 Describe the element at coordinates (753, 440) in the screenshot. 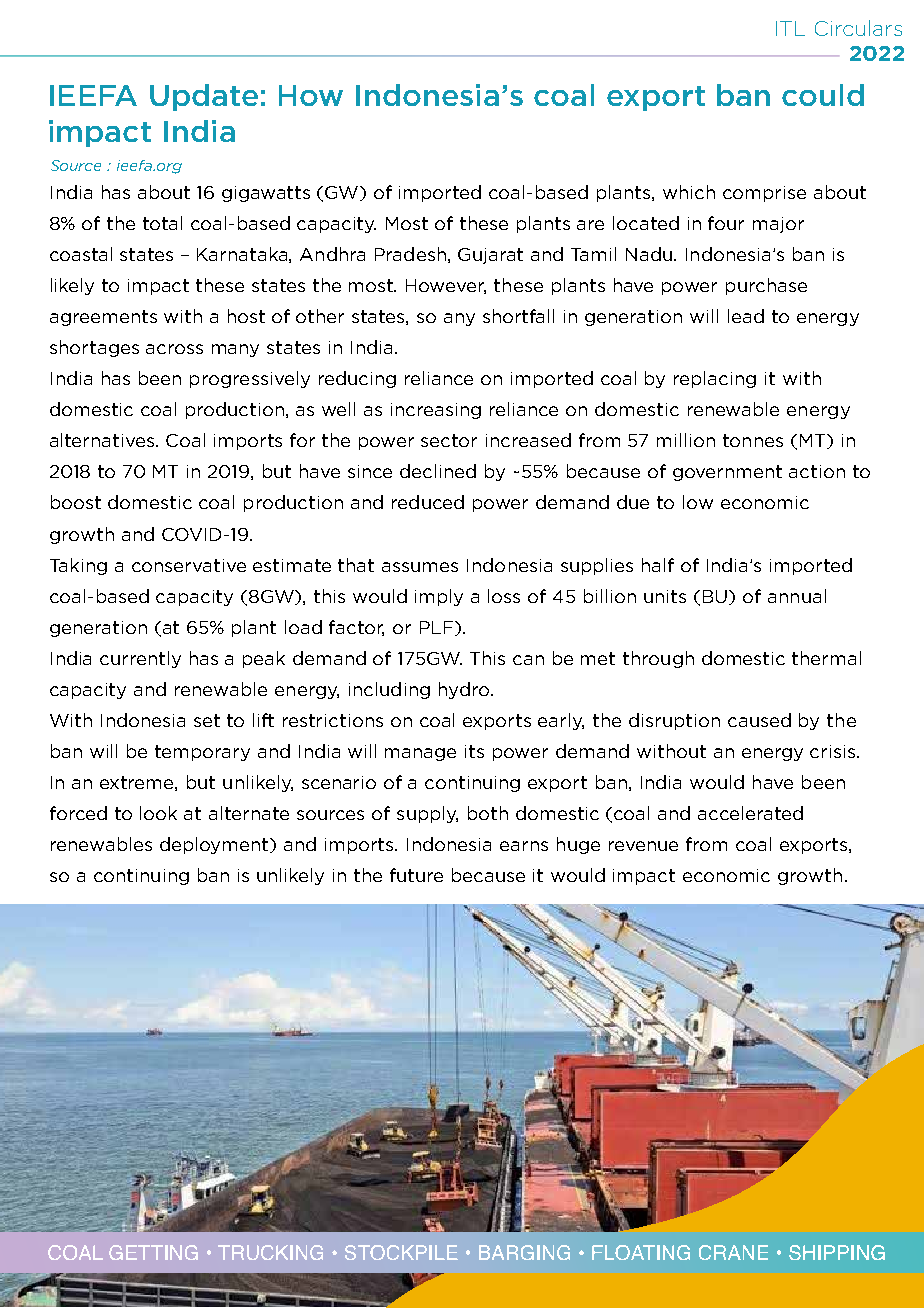

I see `tonnes` at that location.
